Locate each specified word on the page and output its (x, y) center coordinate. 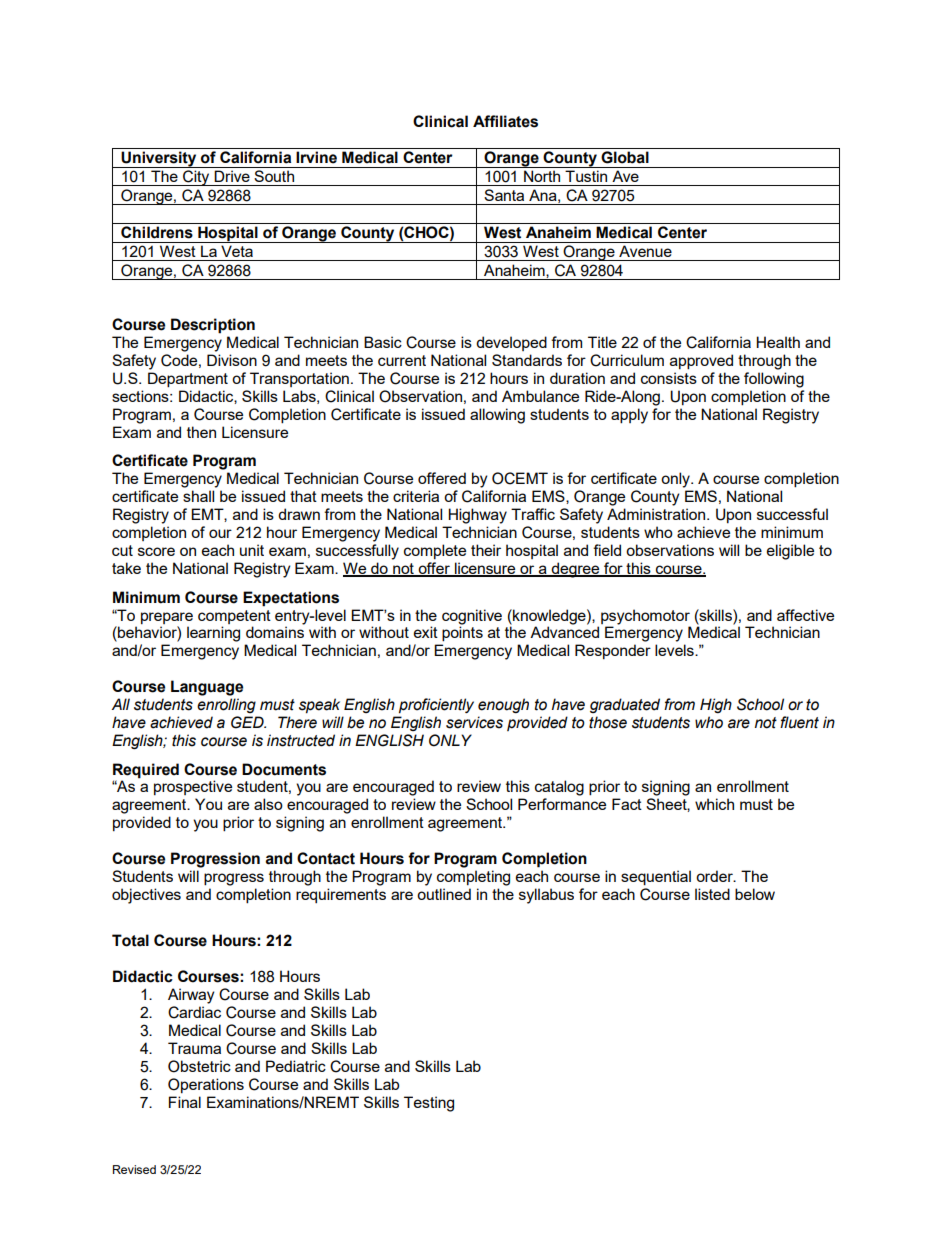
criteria (416, 496)
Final (185, 1102)
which (714, 804)
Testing (429, 1104)
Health (778, 342)
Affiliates (505, 121)
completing (473, 878)
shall (198, 496)
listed (712, 894)
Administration (657, 514)
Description (213, 326)
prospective (193, 787)
